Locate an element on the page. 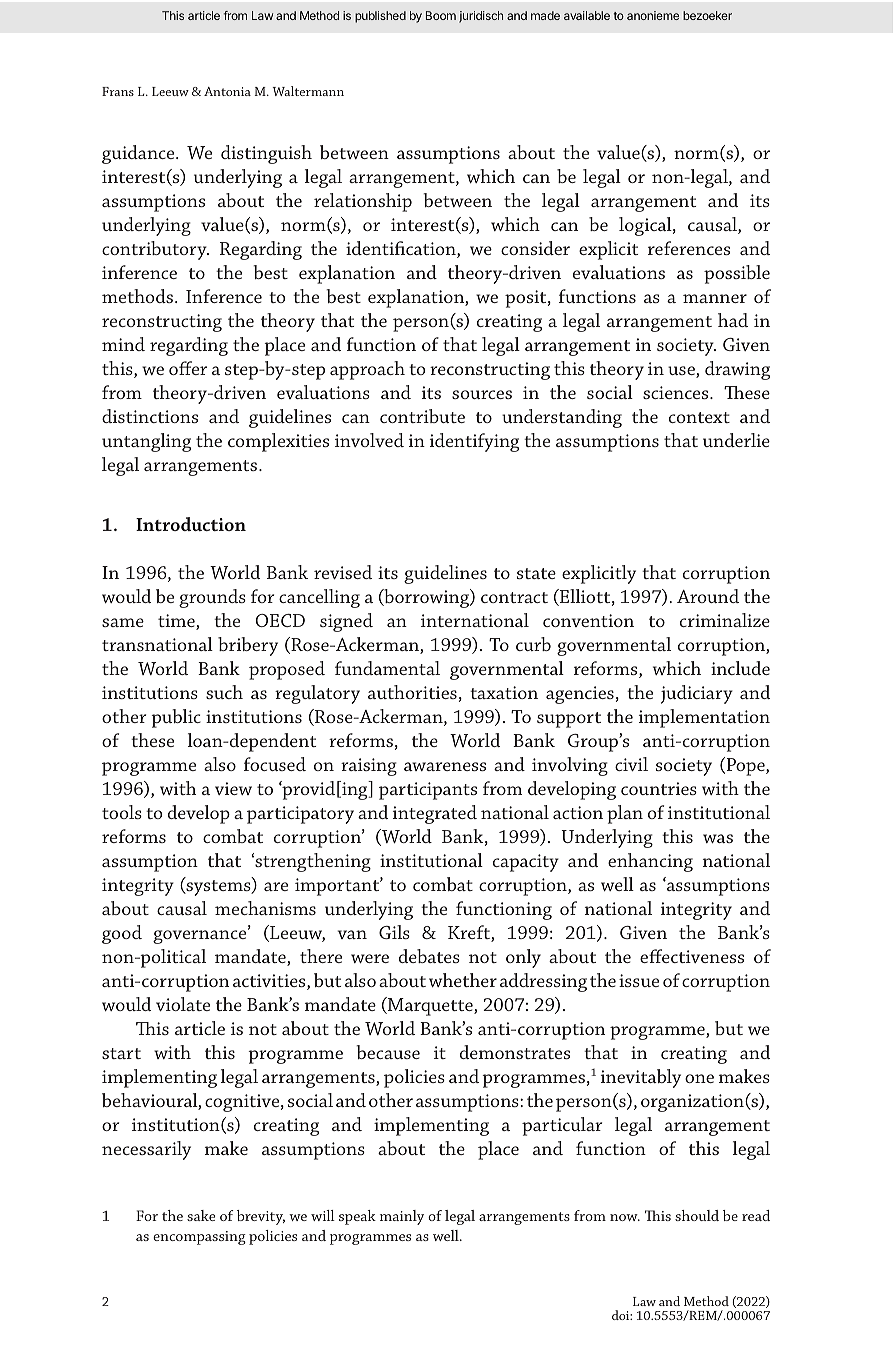 Image resolution: width=895 pixels, height=1372 pixels. sake is located at coordinates (201, 1215).
